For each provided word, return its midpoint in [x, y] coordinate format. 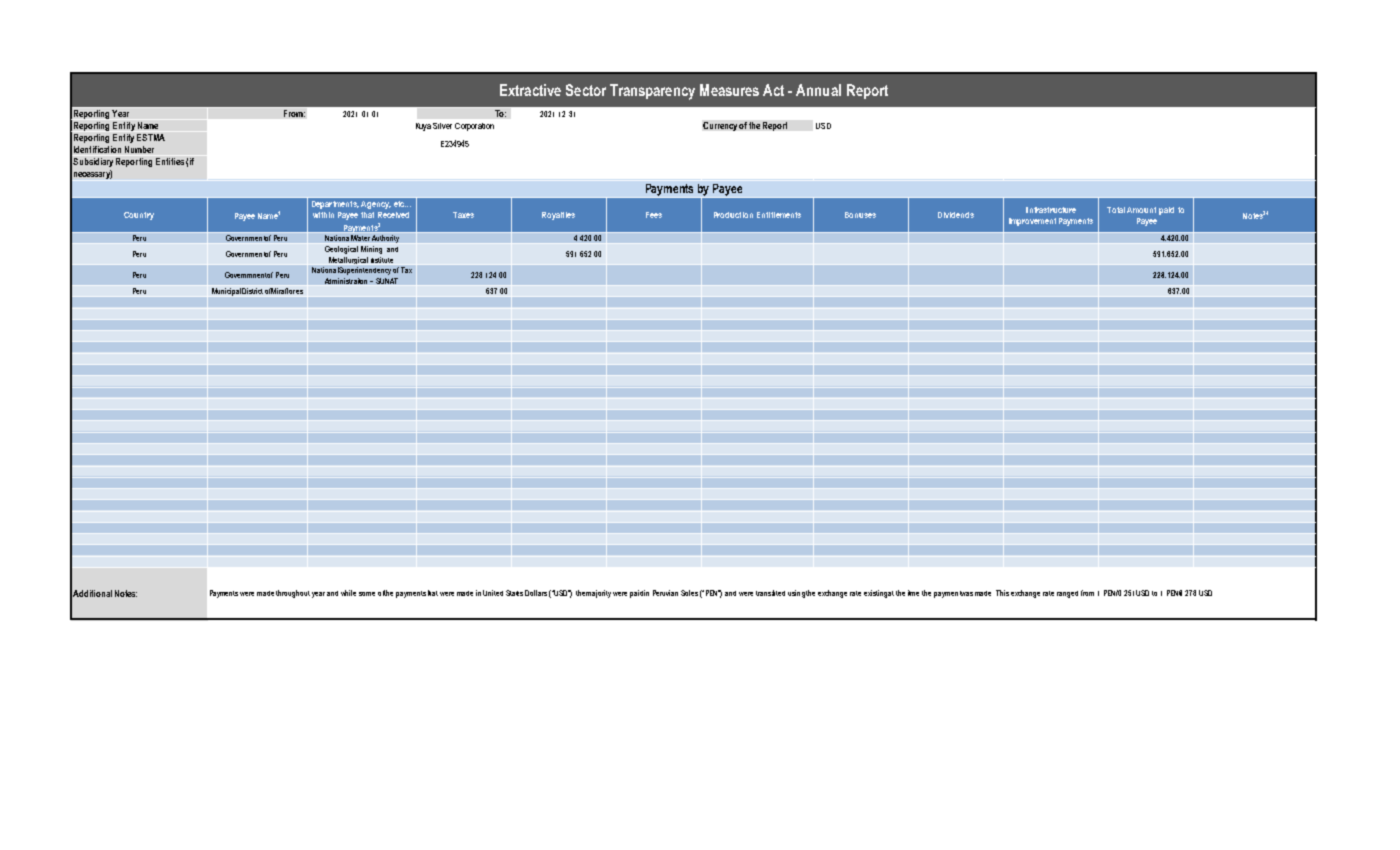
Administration [348, 281]
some [367, 594]
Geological [341, 250]
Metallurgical [348, 261]
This [1002, 593]
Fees [654, 215]
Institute [382, 261]
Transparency [652, 92]
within [323, 215]
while [348, 593]
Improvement [1032, 222]
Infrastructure [1051, 210]
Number [139, 149]
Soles [689, 593]
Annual [818, 90]
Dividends [956, 215]
